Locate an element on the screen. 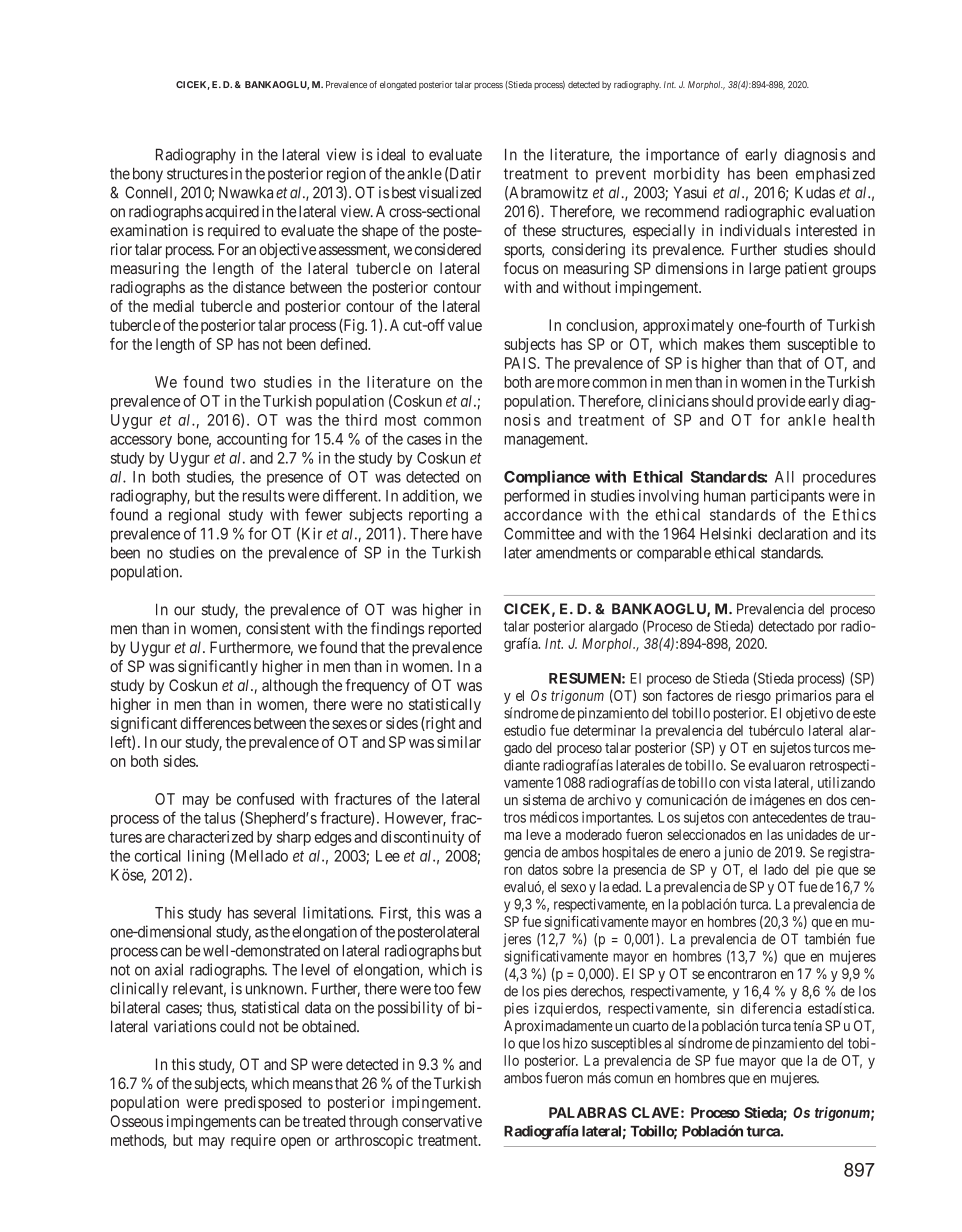 This screenshot has width=962, height=1232. conservative is located at coordinates (442, 1121).
